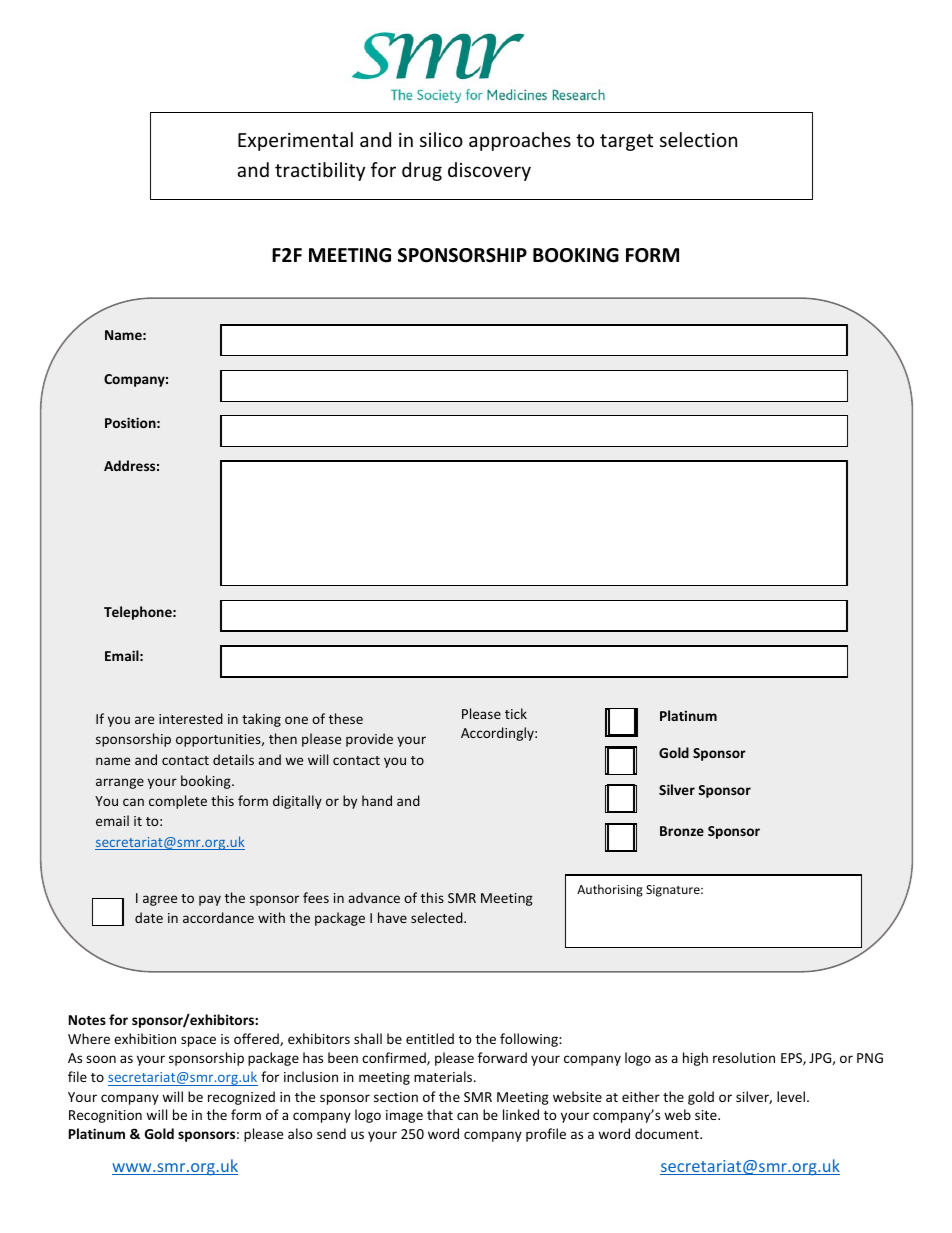  I want to click on interested, so click(191, 718).
